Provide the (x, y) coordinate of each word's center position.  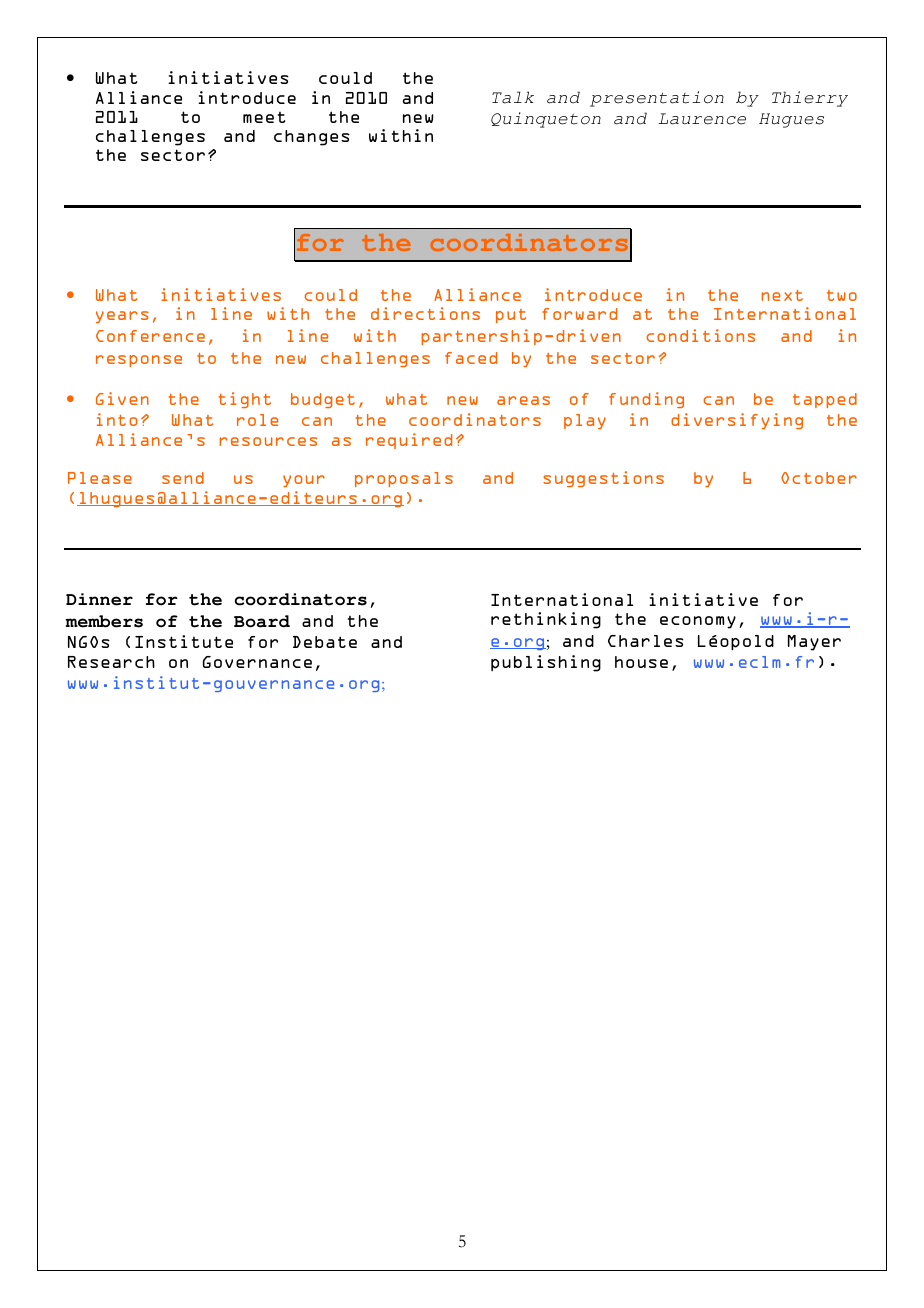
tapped (825, 400)
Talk (513, 97)
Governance (257, 662)
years (122, 317)
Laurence (702, 119)
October (819, 478)
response (139, 361)
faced (471, 358)
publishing (546, 663)
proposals (404, 479)
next (782, 295)
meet (264, 117)
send (183, 478)
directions (425, 313)
